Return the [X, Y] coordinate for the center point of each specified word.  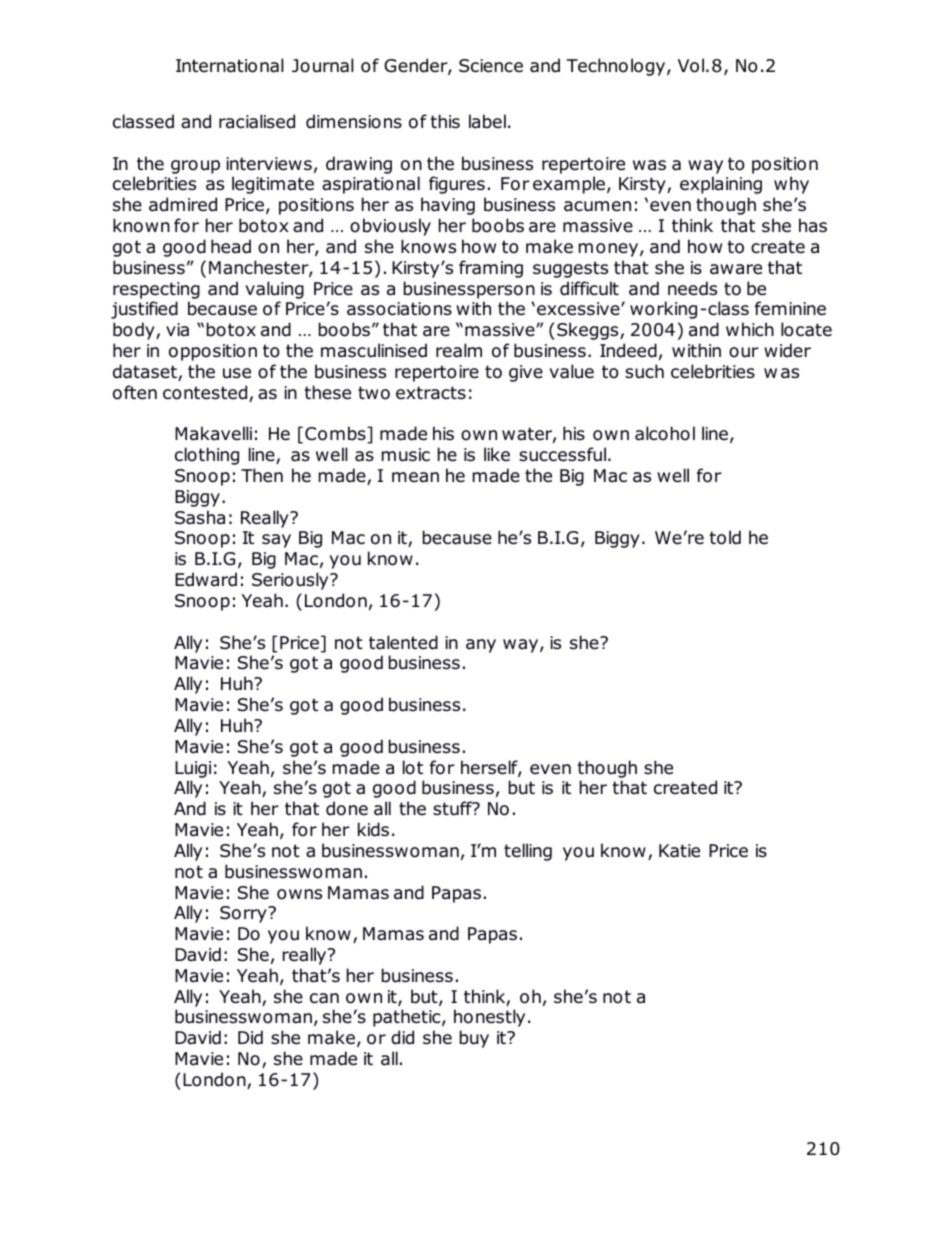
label [487, 121]
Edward [206, 579]
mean [415, 477]
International [230, 65]
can [324, 998]
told [725, 537]
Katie [679, 851]
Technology [617, 67]
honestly [489, 1018]
